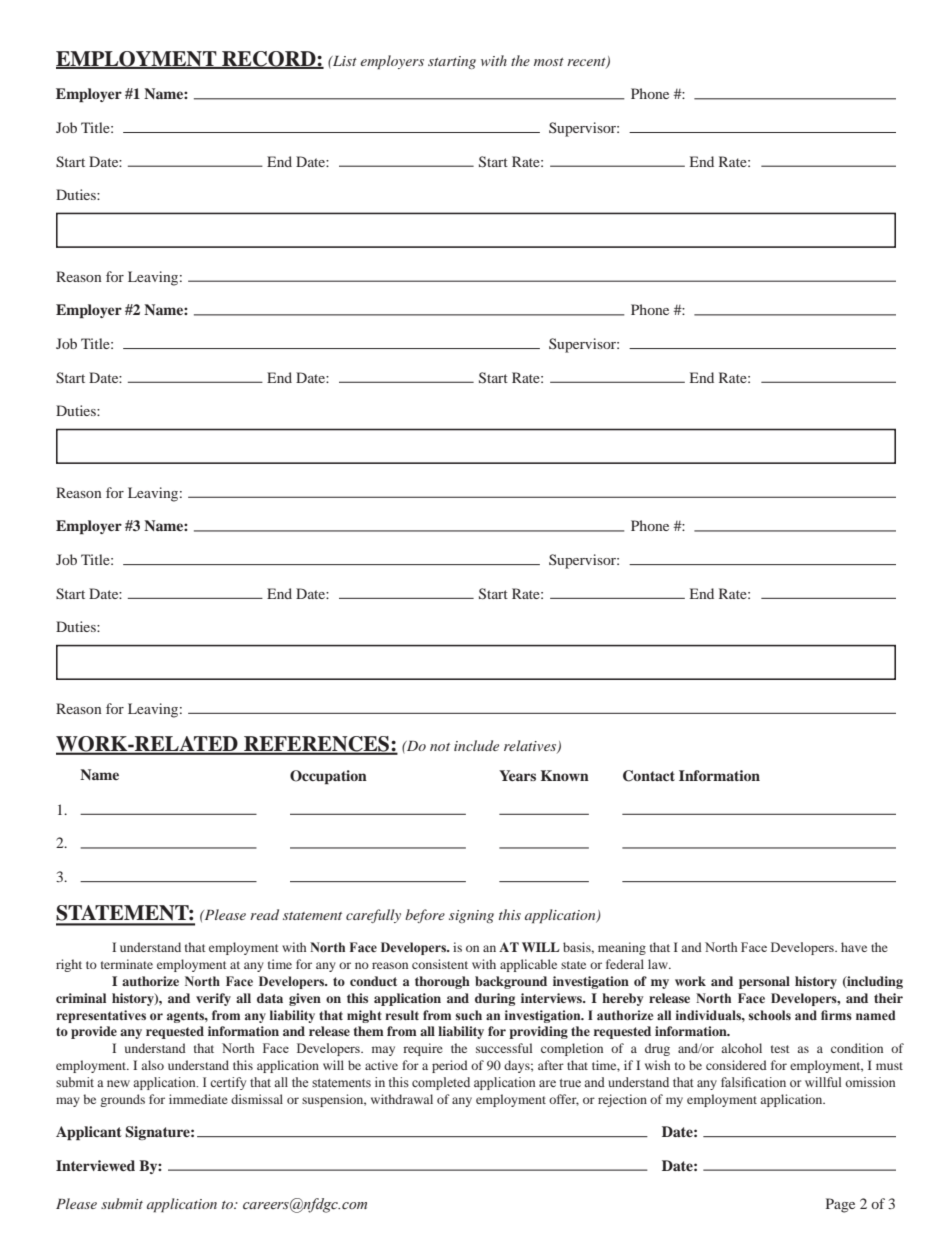 Image resolution: width=952 pixels, height=1233 pixels. What do you see at coordinates (564, 1100) in the document?
I see `offer` at bounding box center [564, 1100].
